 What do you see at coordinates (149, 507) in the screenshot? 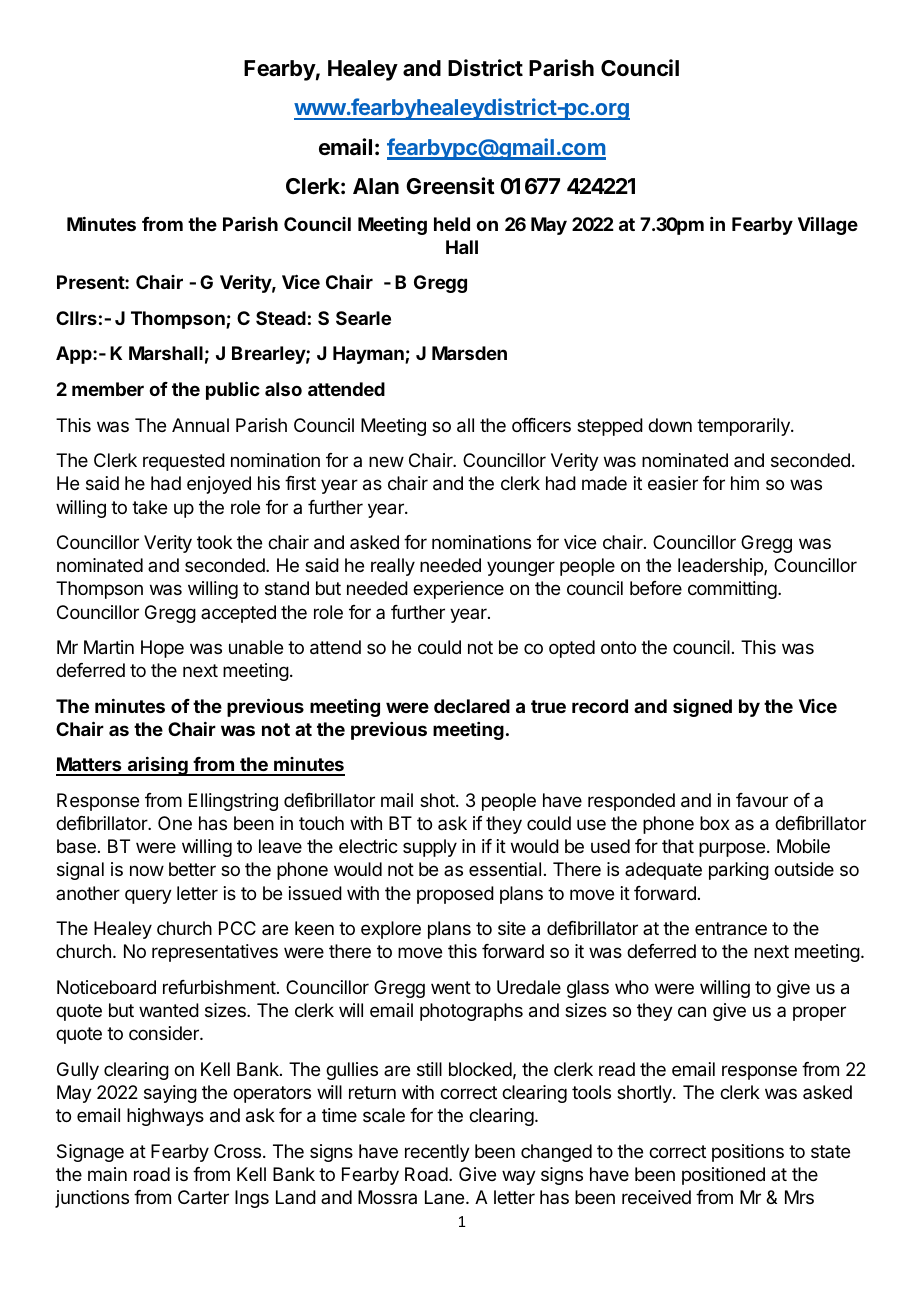
I see `take` at bounding box center [149, 507].
